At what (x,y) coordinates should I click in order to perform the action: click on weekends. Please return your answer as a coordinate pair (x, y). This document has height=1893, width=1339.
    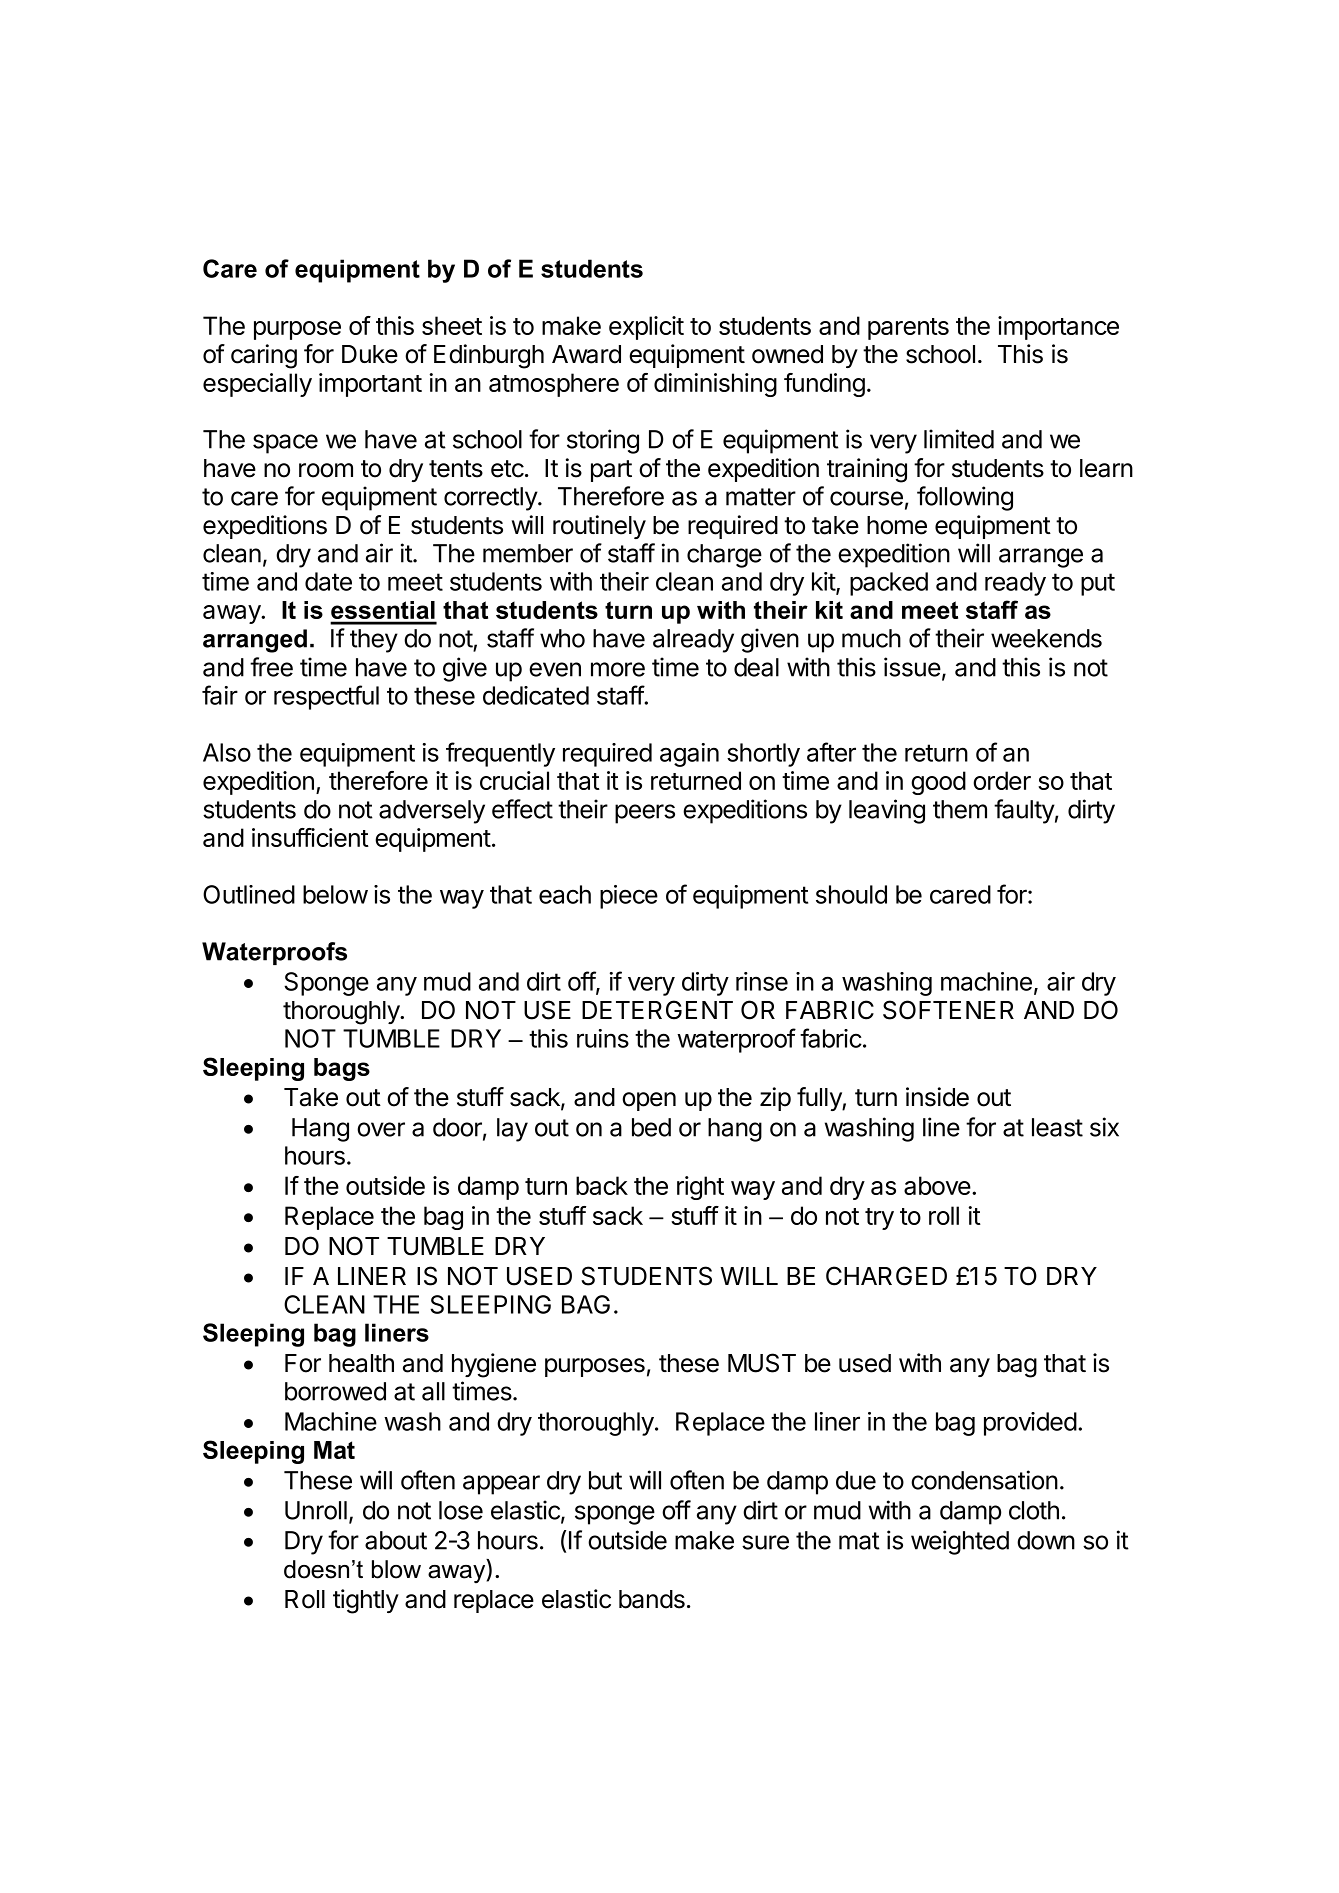
    Looking at the image, I should click on (1046, 638).
